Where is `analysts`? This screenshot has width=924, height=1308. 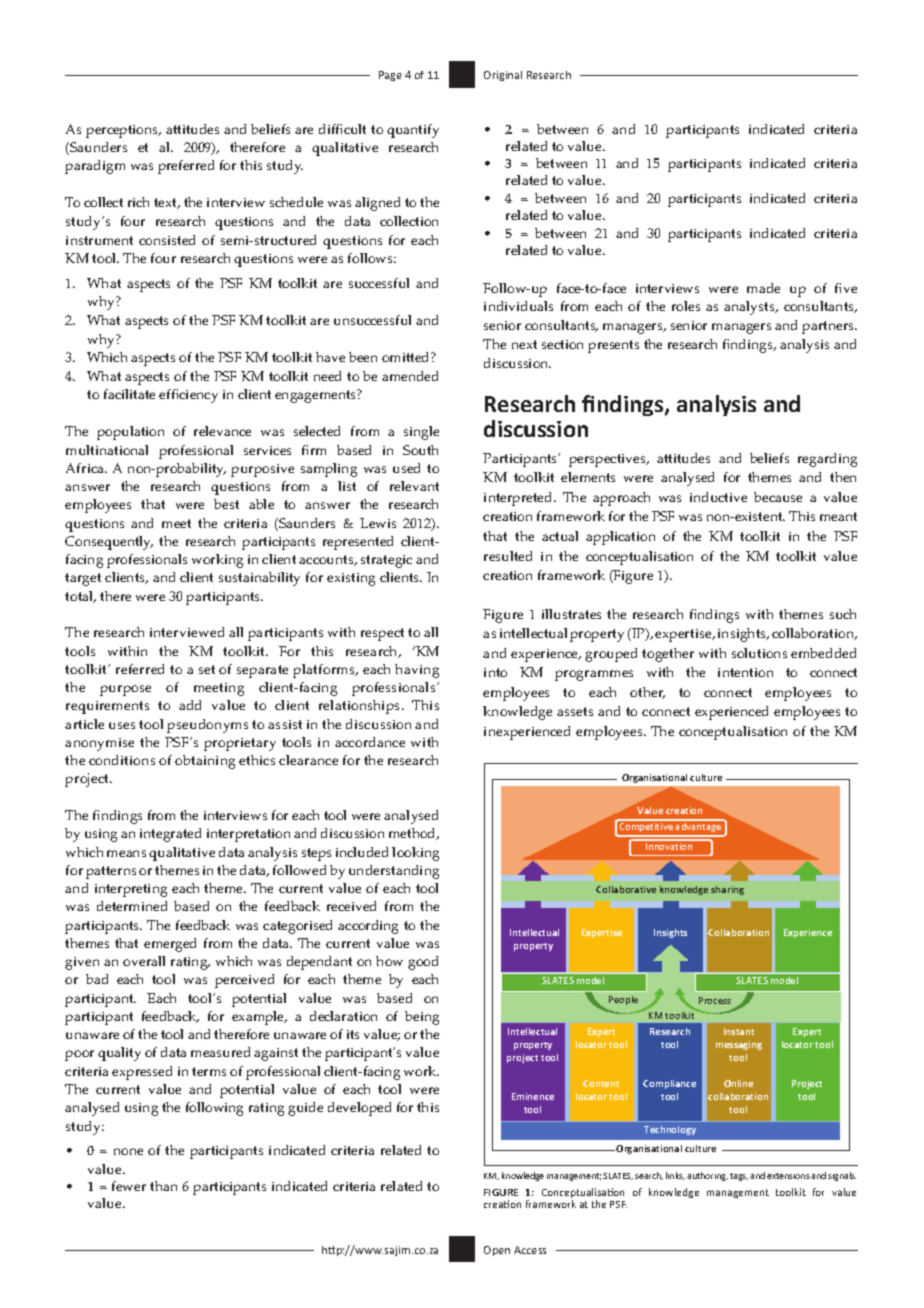 analysts is located at coordinates (750, 308).
